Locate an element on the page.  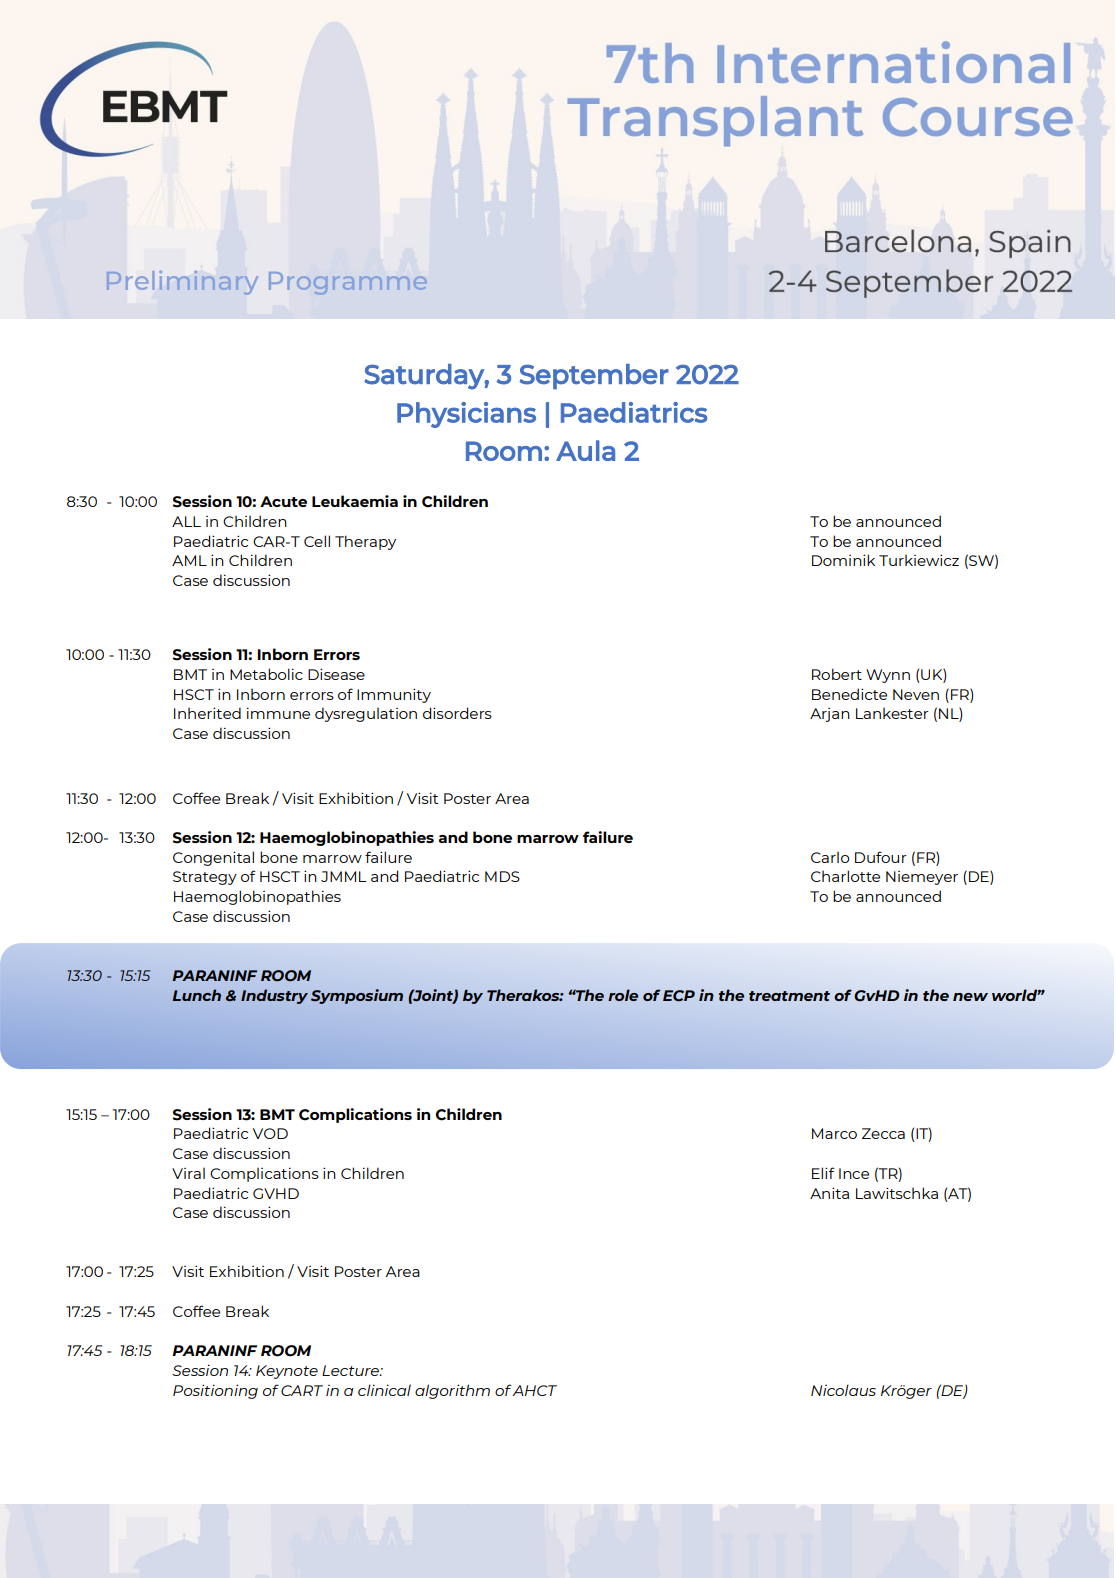
Anita is located at coordinates (829, 1193).
